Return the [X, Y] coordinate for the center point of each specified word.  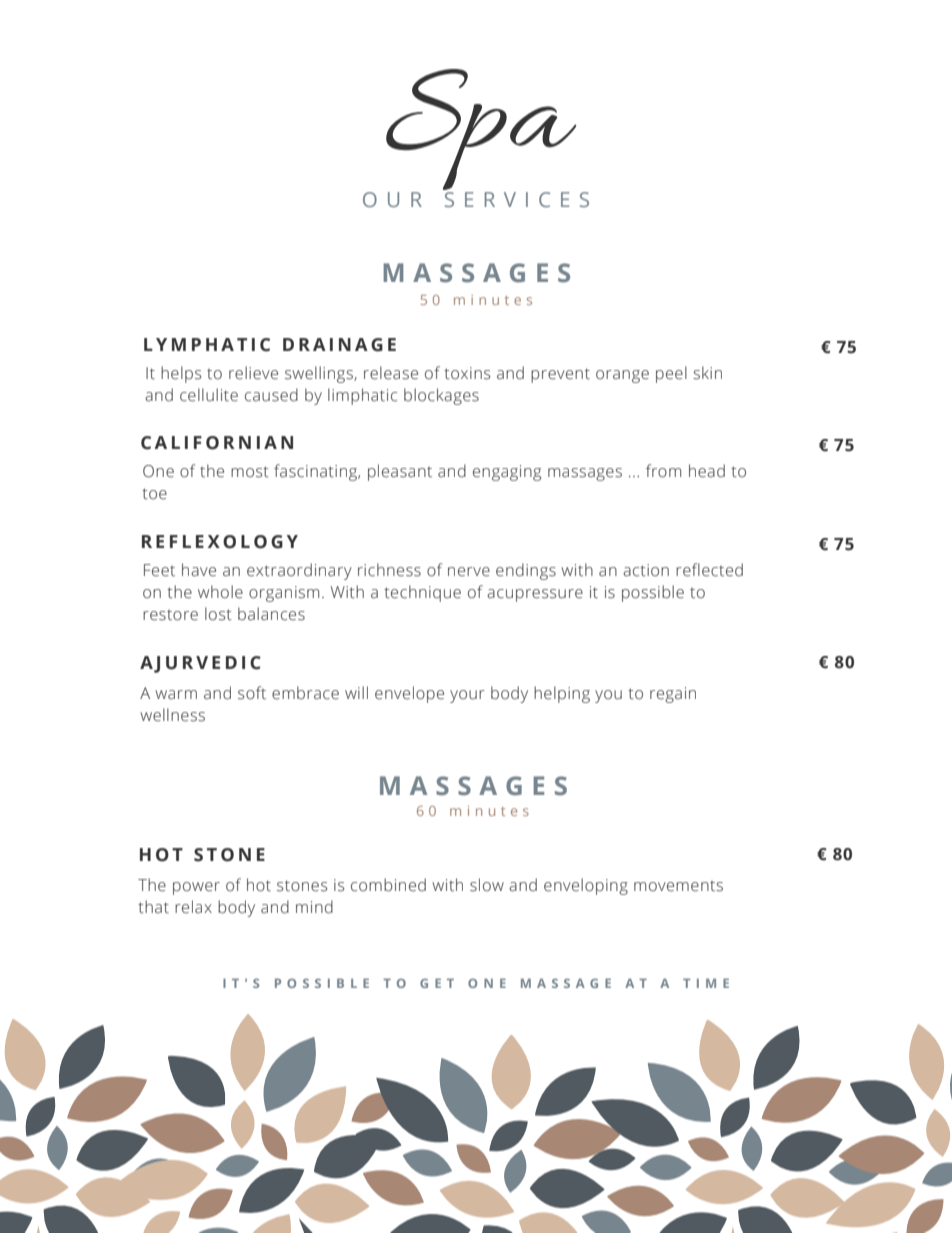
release [391, 373]
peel [671, 374]
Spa [481, 129]
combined [388, 885]
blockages [441, 396]
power [196, 888]
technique [422, 593]
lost [218, 614]
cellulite [209, 395]
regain [673, 695]
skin [707, 373]
